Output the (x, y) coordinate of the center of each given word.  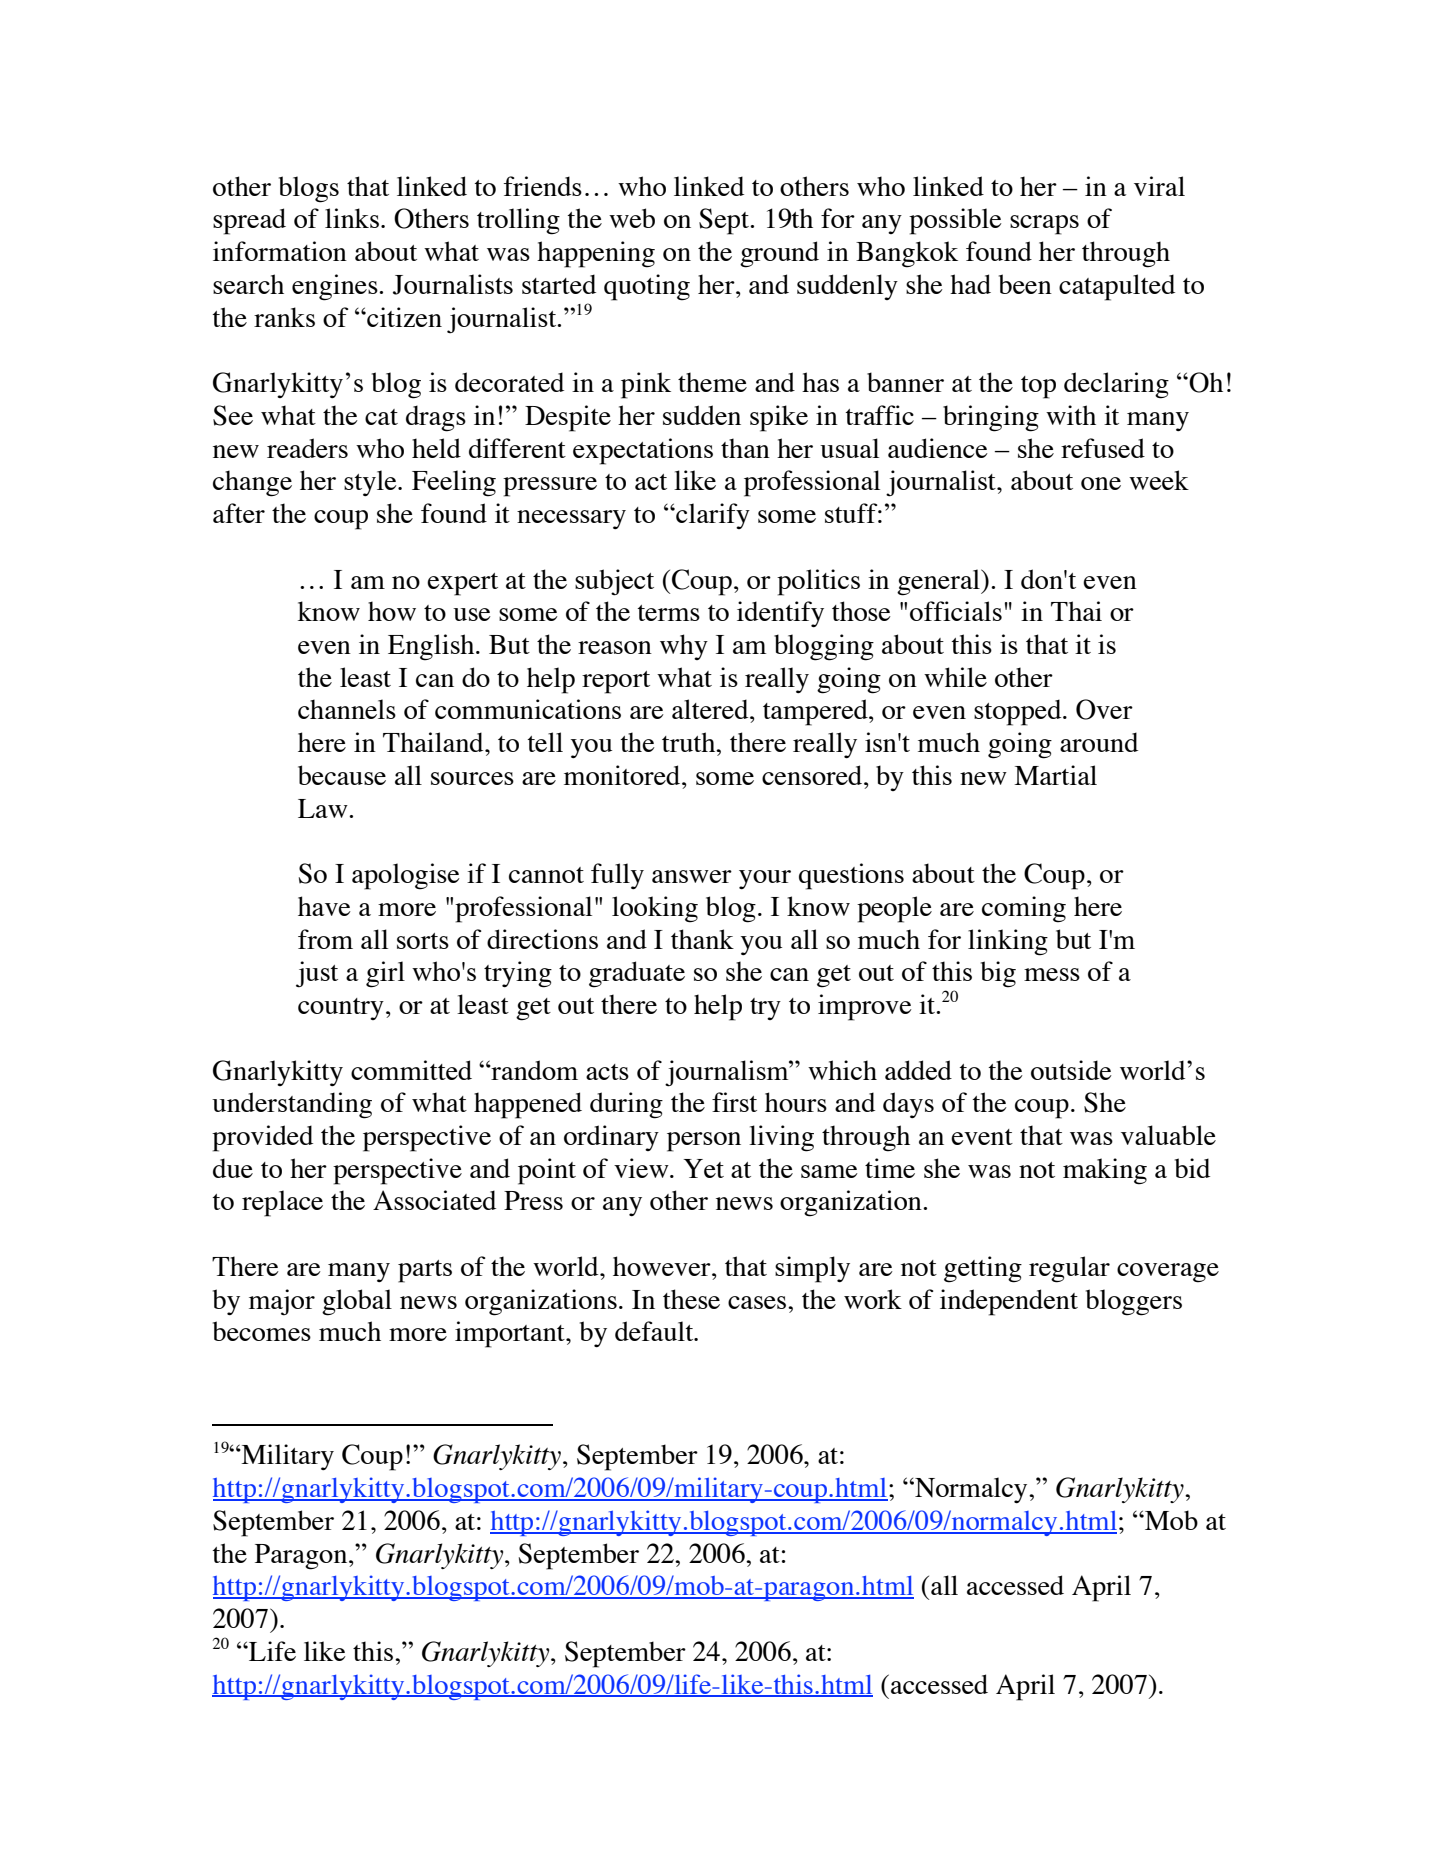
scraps (1044, 225)
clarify (712, 516)
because (342, 775)
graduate (637, 974)
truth (690, 742)
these (691, 1299)
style (371, 483)
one (1101, 483)
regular (1069, 1269)
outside (1071, 1070)
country (341, 1009)
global (357, 1302)
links (352, 218)
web (632, 218)
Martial (1055, 775)
